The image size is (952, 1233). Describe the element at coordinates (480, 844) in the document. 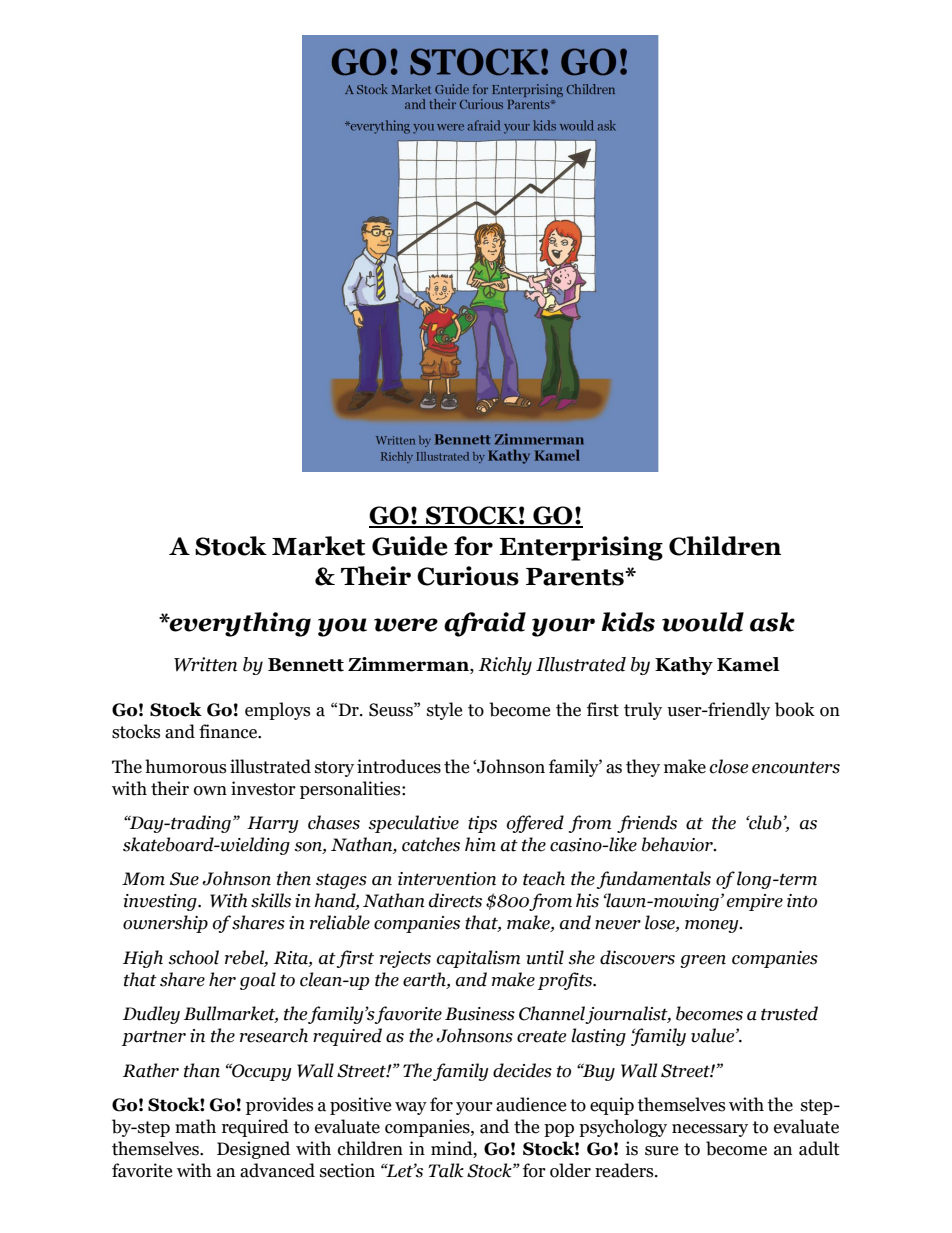

I see `him` at that location.
